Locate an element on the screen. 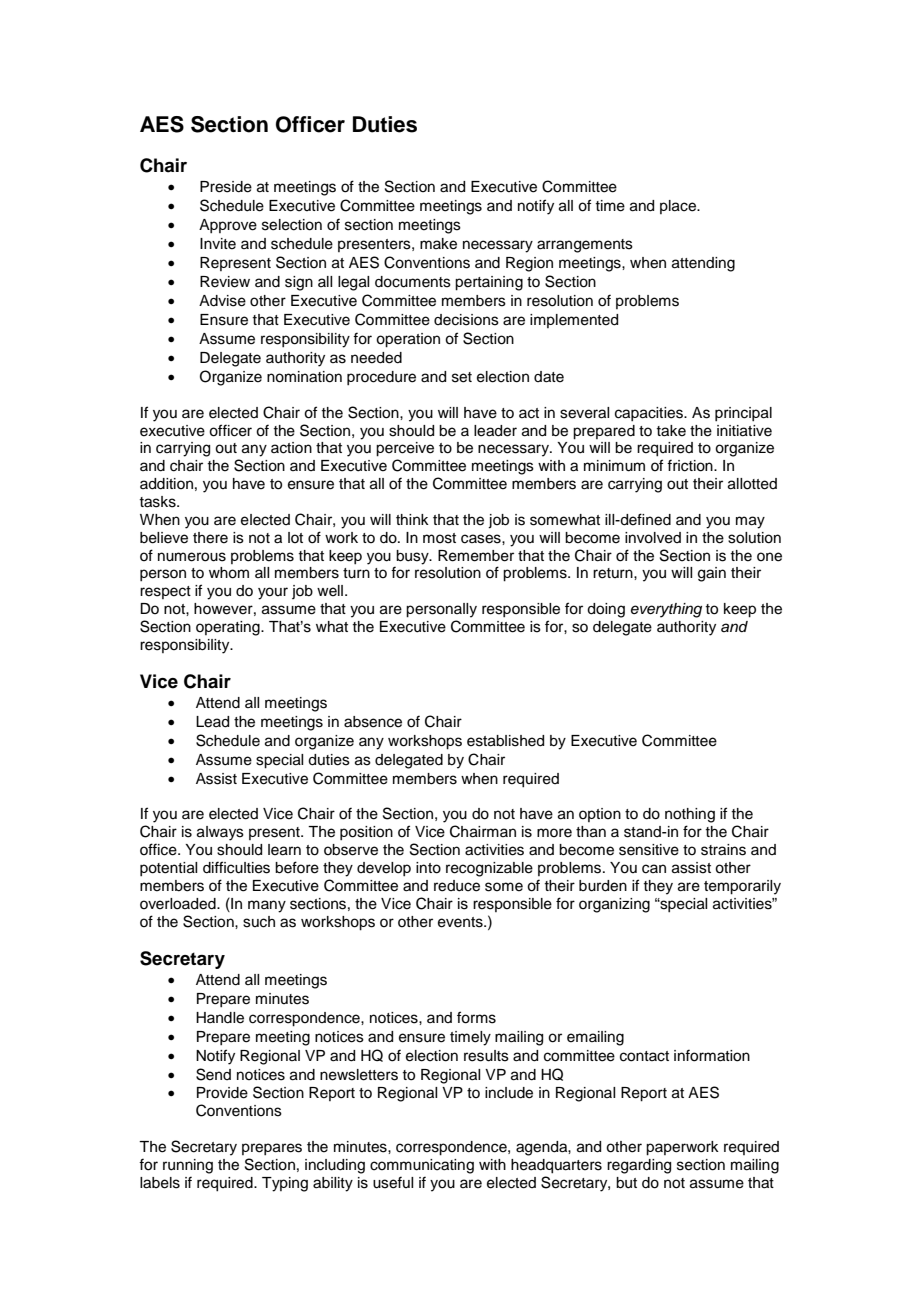 This screenshot has width=924, height=1308. make is located at coordinates (438, 244).
